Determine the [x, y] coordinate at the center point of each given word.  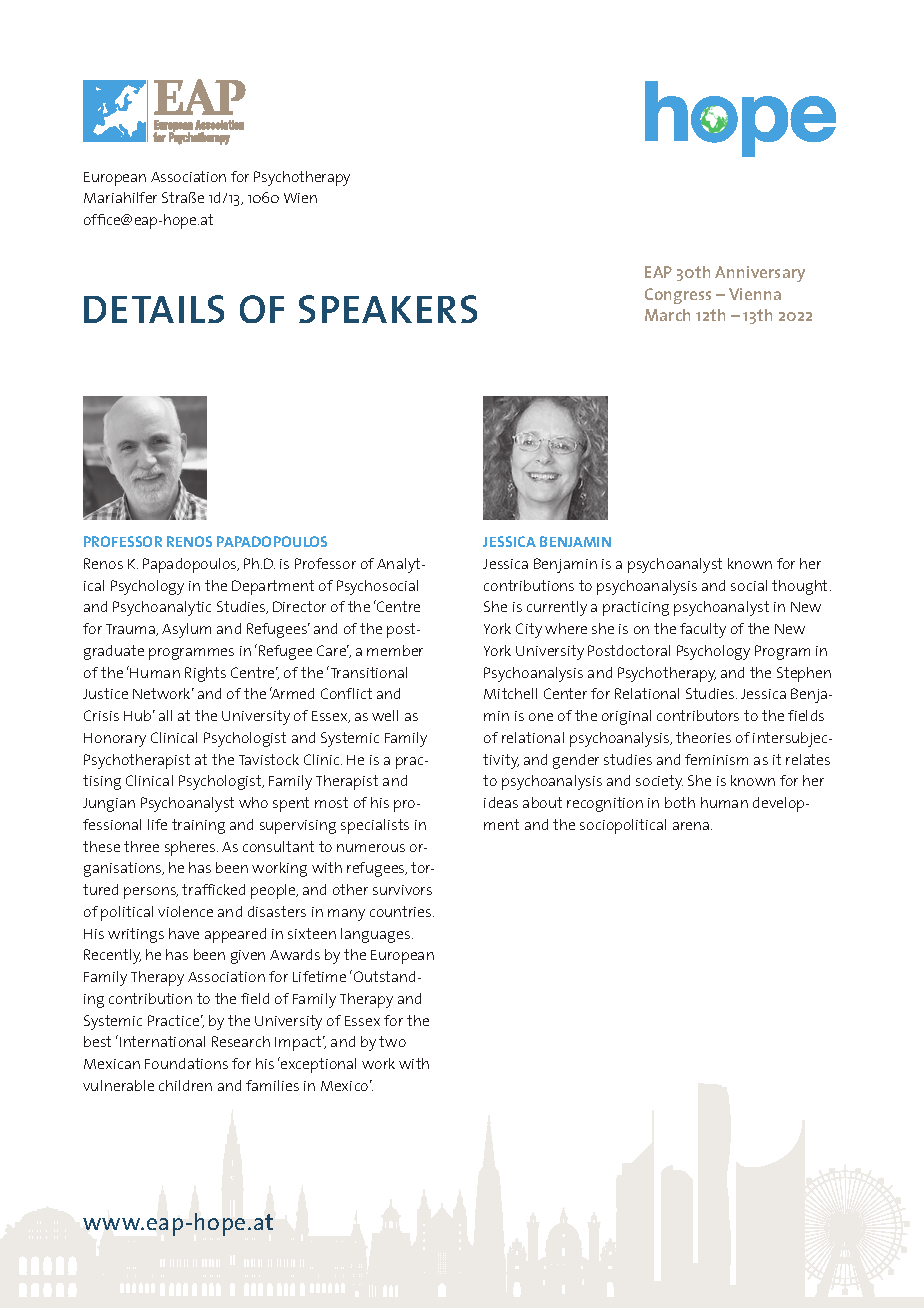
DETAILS [154, 309]
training [198, 826]
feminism [716, 759]
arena [692, 826]
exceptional [317, 1065]
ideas [501, 802]
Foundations [186, 1063]
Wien [300, 198]
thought [799, 587]
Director [299, 606]
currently [557, 608]
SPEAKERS [388, 309]
